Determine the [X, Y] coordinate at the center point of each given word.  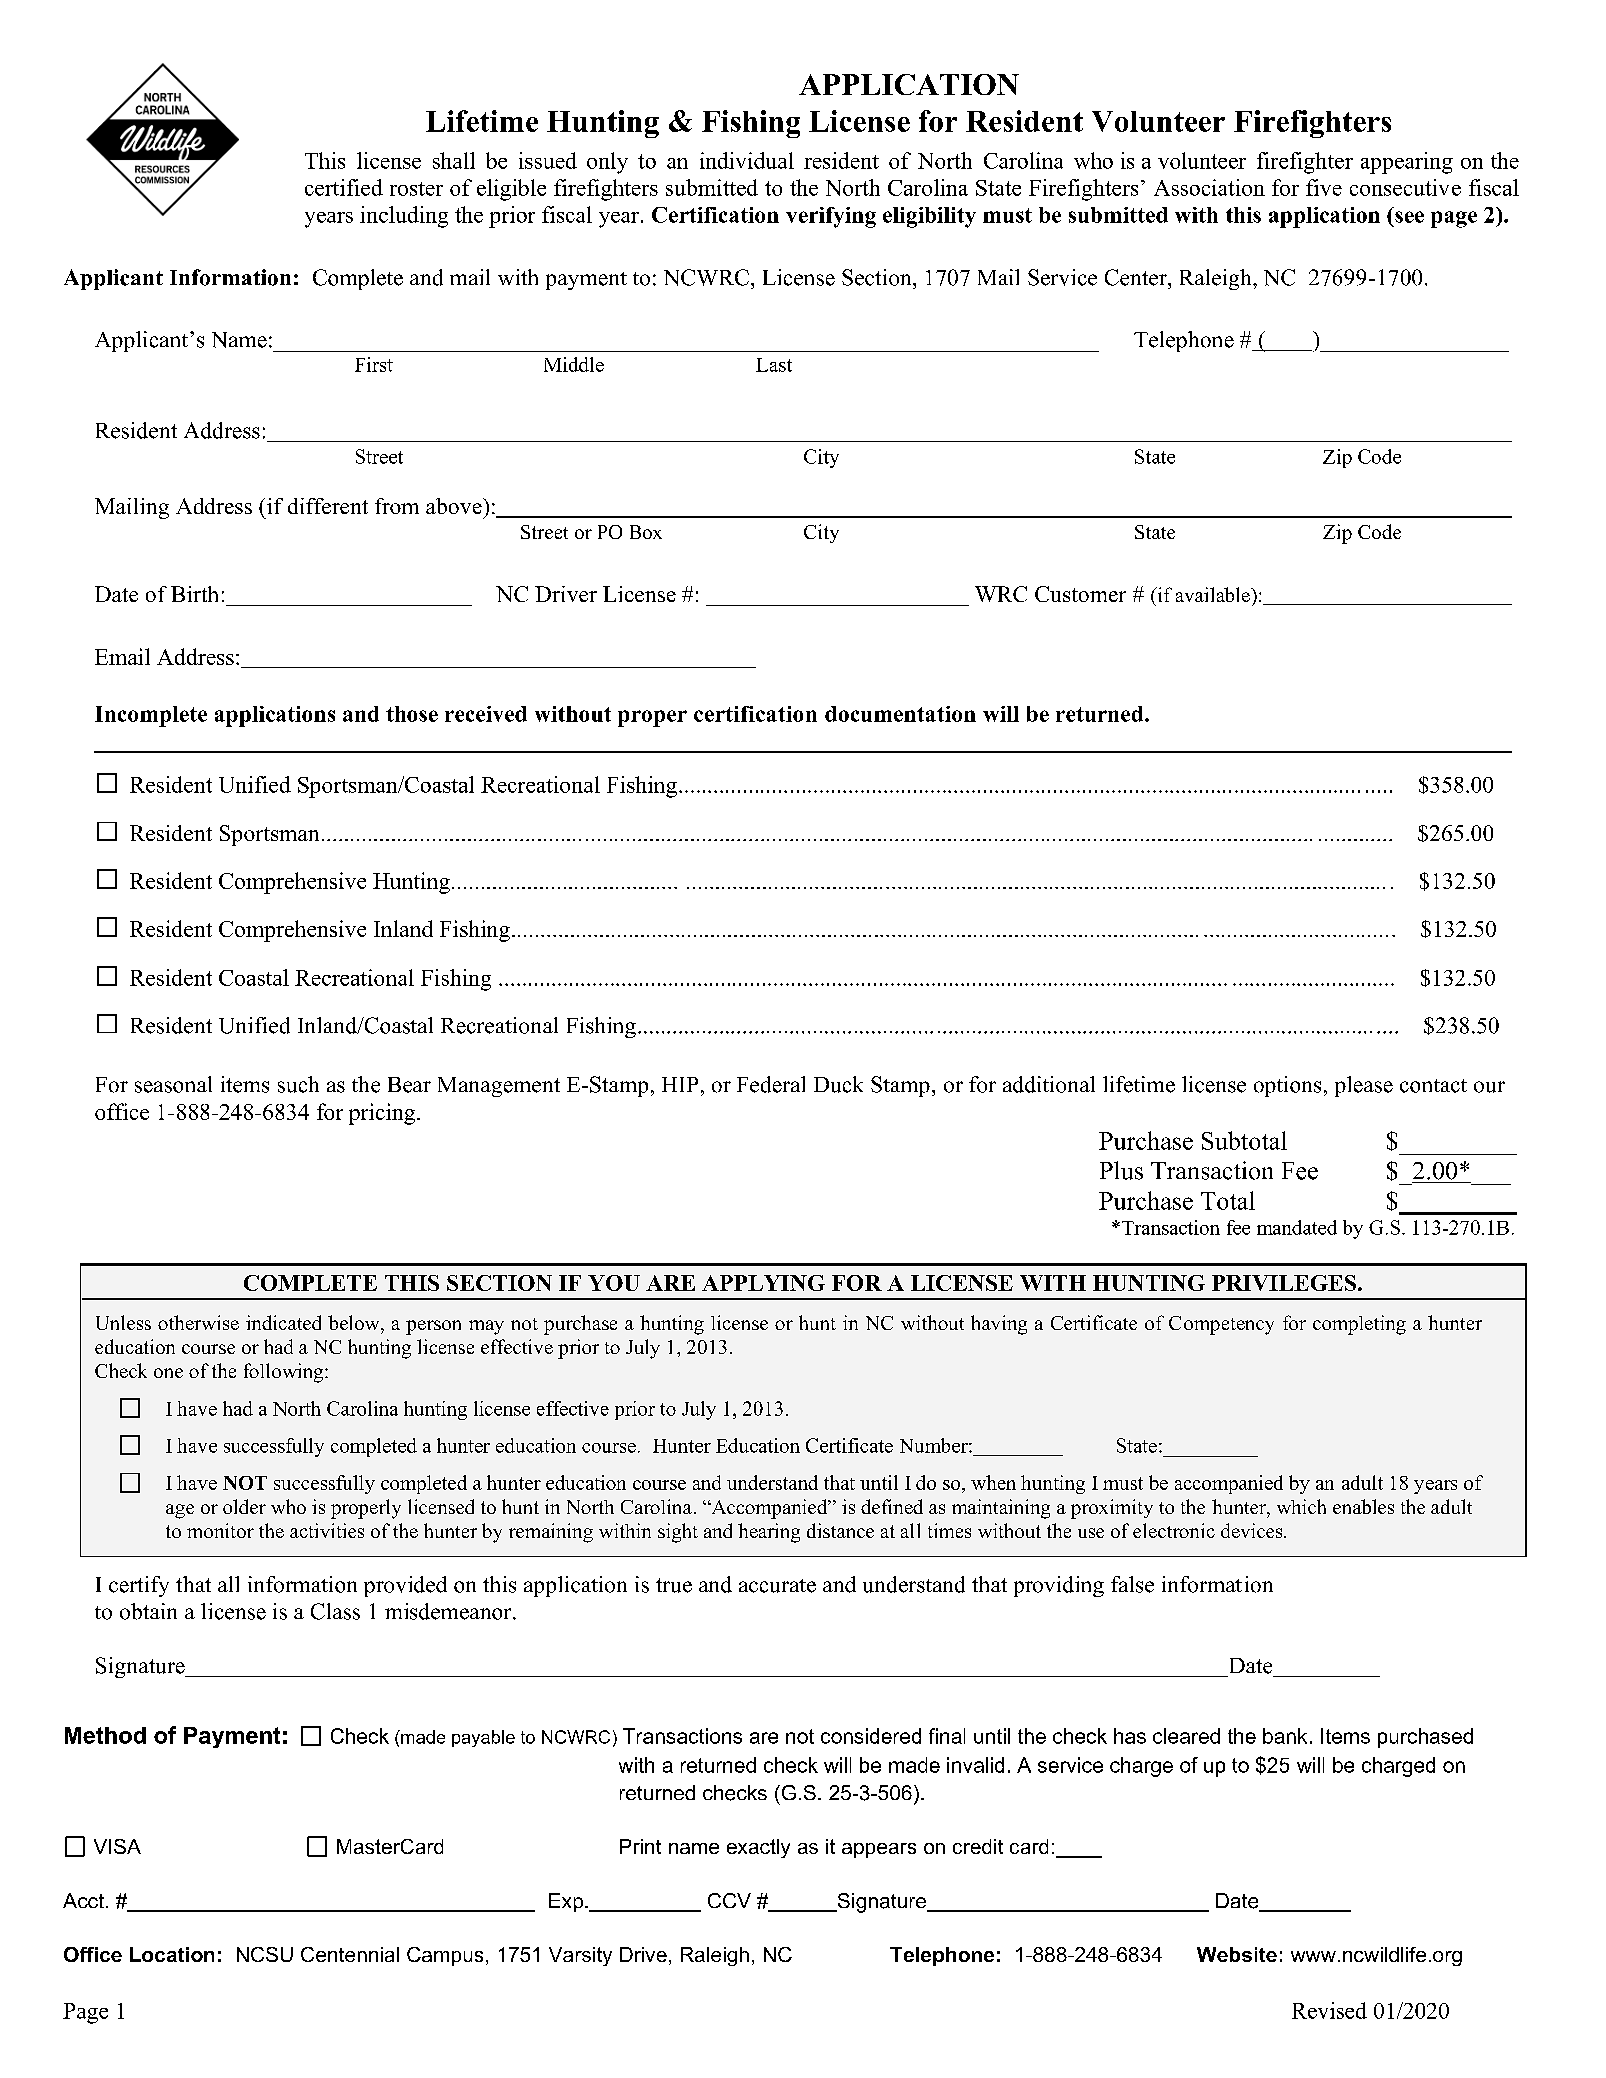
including [404, 217]
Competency [1221, 1325]
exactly [758, 1848]
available [1214, 594]
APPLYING [763, 1283]
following [285, 1373]
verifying [831, 217]
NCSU [265, 1954]
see [1409, 217]
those [412, 714]
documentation [900, 714]
